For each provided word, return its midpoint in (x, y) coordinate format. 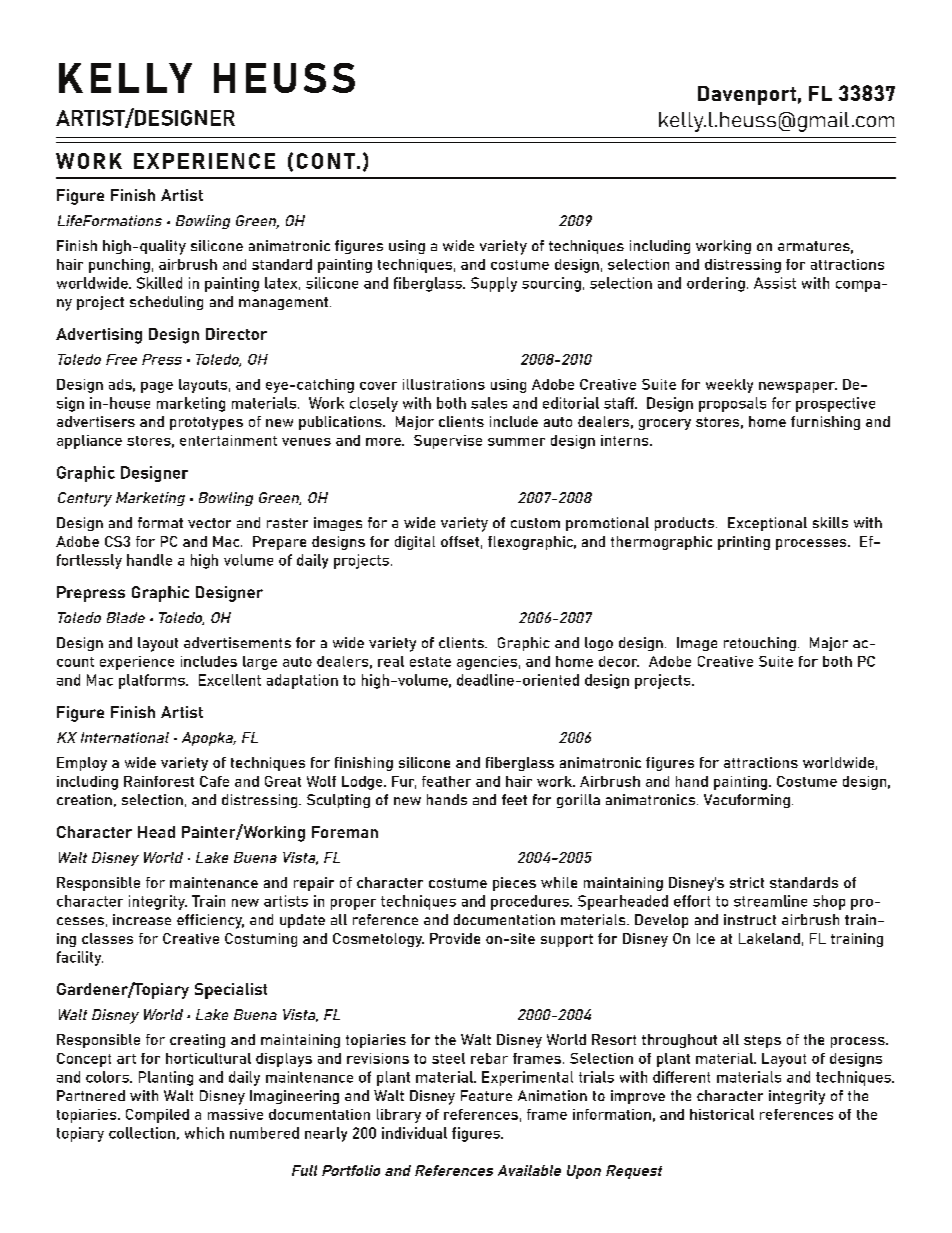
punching (119, 266)
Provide (455, 938)
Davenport (747, 95)
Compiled (157, 1116)
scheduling (166, 303)
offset (460, 541)
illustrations (444, 384)
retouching (760, 644)
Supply (494, 284)
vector (209, 523)
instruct (750, 919)
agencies (487, 663)
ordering (716, 284)
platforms (153, 681)
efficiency (210, 921)
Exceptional (767, 524)
